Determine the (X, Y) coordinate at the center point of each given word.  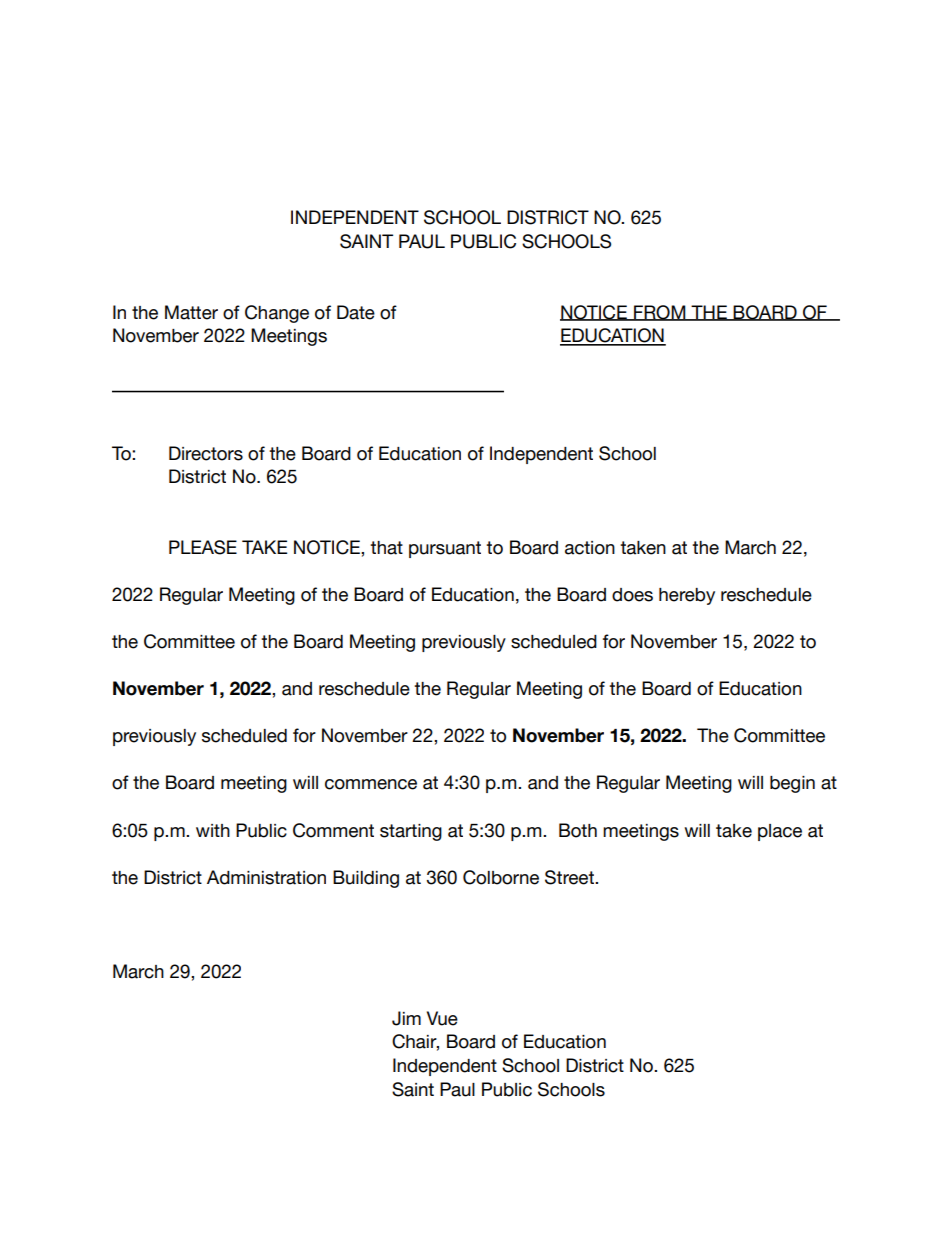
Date (356, 312)
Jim (406, 1018)
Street (570, 877)
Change (277, 314)
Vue (442, 1018)
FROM (660, 313)
